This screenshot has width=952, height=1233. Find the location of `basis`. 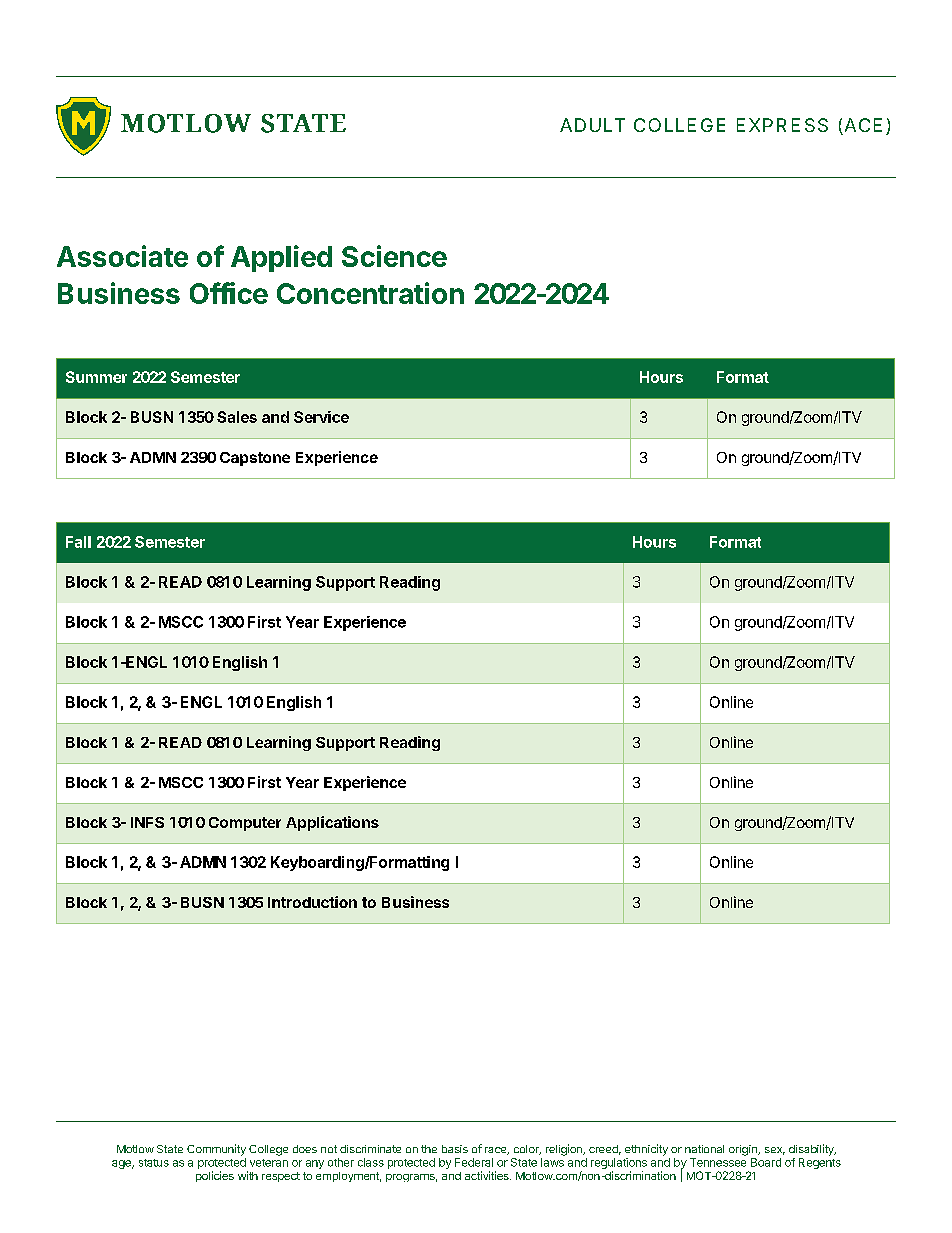

basis is located at coordinates (455, 1149).
